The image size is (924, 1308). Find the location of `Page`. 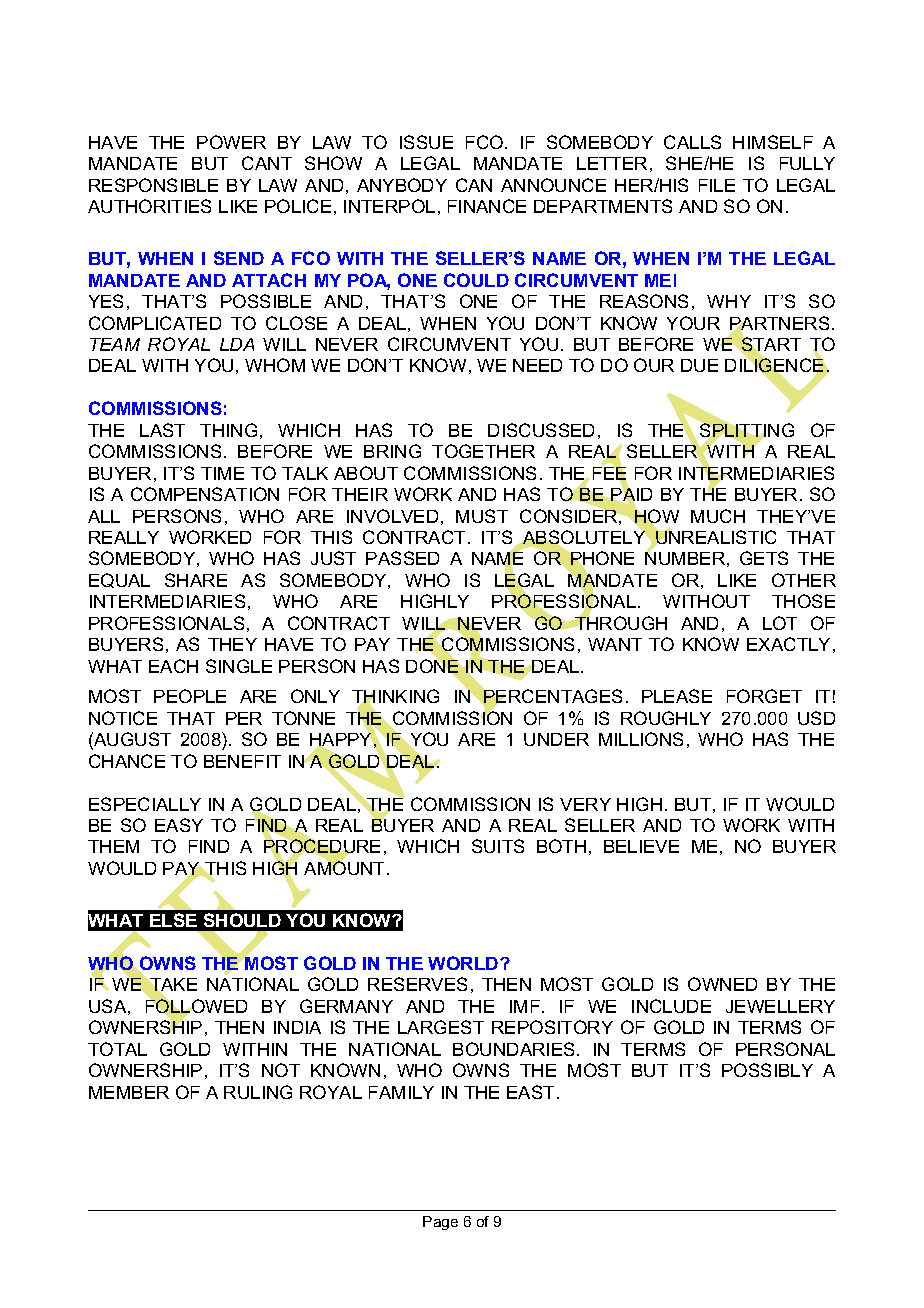

Page is located at coordinates (440, 1223).
